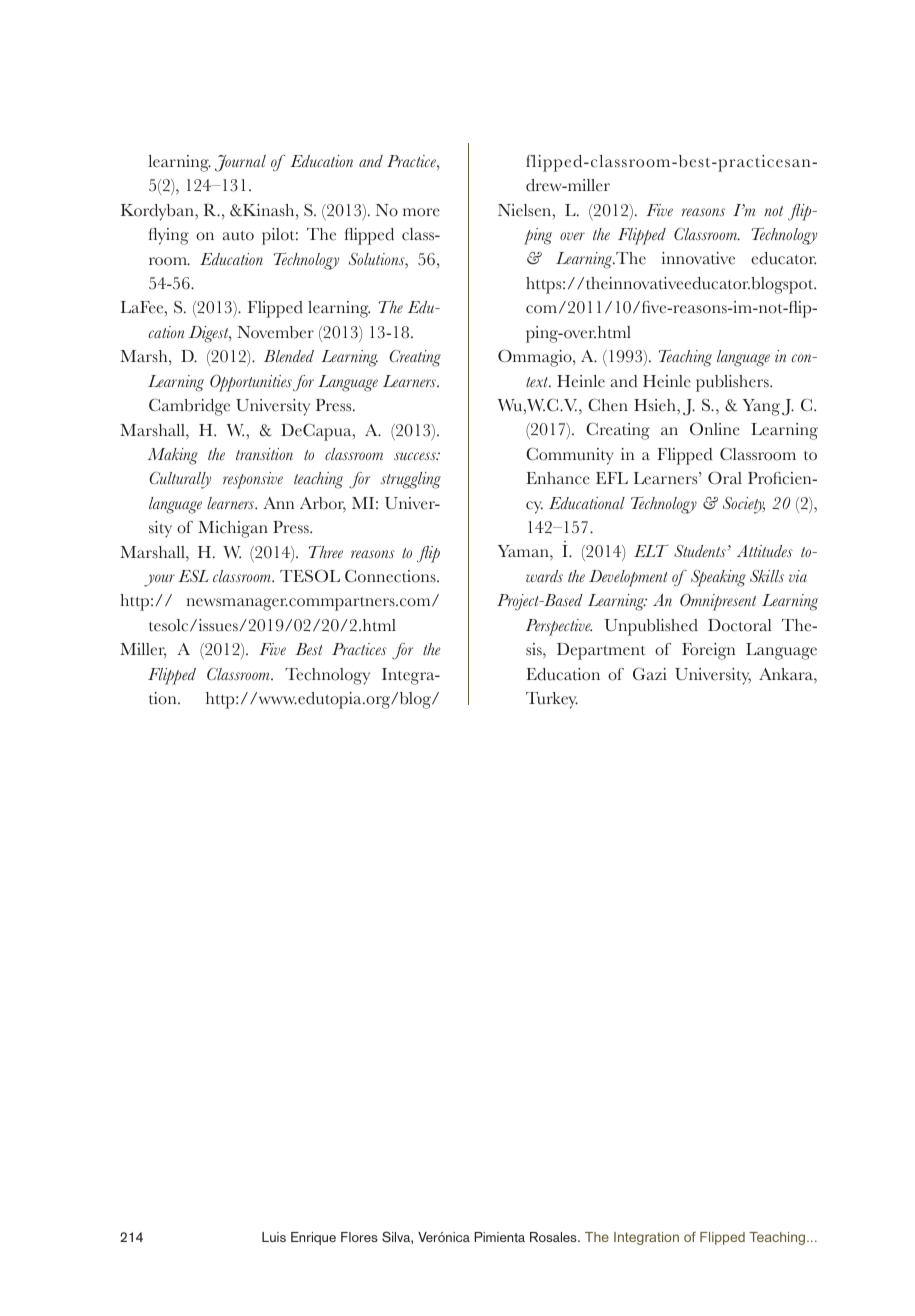 The width and height of the document is (915, 1316). Describe the element at coordinates (233, 529) in the document. I see `Michigan` at that location.
